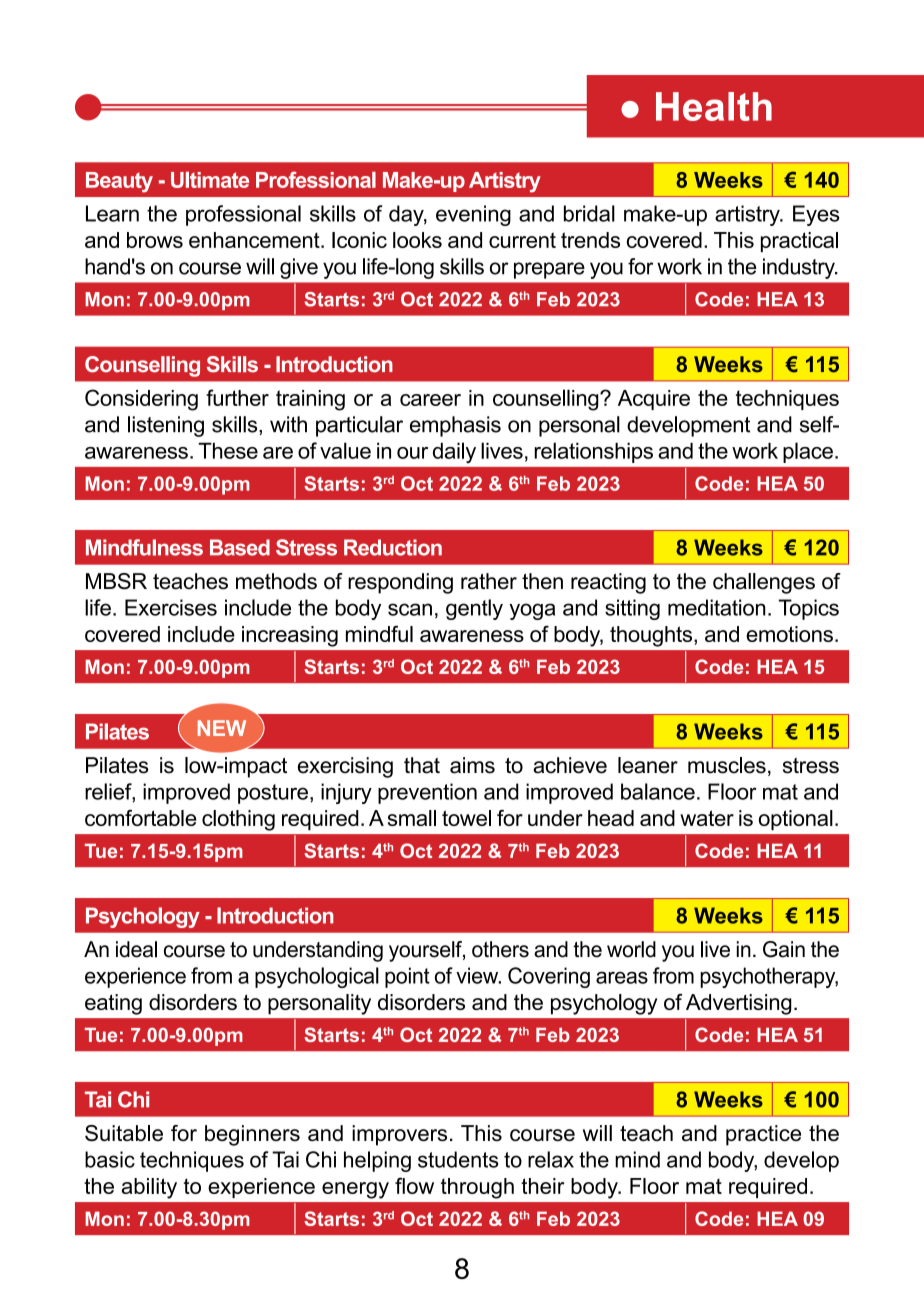 This screenshot has height=1311, width=924. Describe the element at coordinates (474, 609) in the screenshot. I see `gently` at that location.
